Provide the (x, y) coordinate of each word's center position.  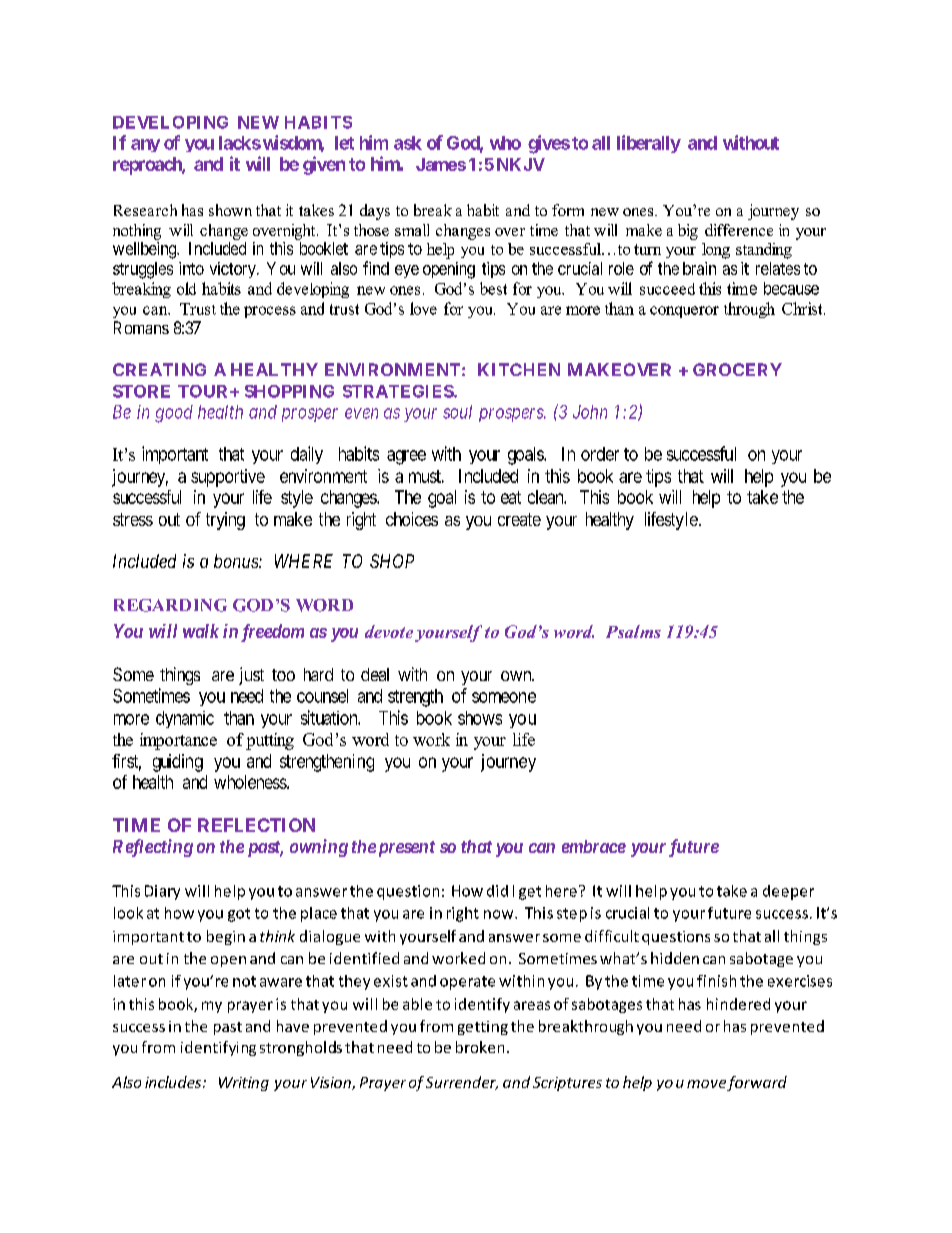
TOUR (204, 391)
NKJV (521, 164)
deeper (788, 892)
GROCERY (737, 369)
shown (230, 210)
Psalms (633, 631)
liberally (649, 144)
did (497, 891)
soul (457, 412)
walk (201, 631)
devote (389, 631)
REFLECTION (256, 825)
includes (174, 1082)
